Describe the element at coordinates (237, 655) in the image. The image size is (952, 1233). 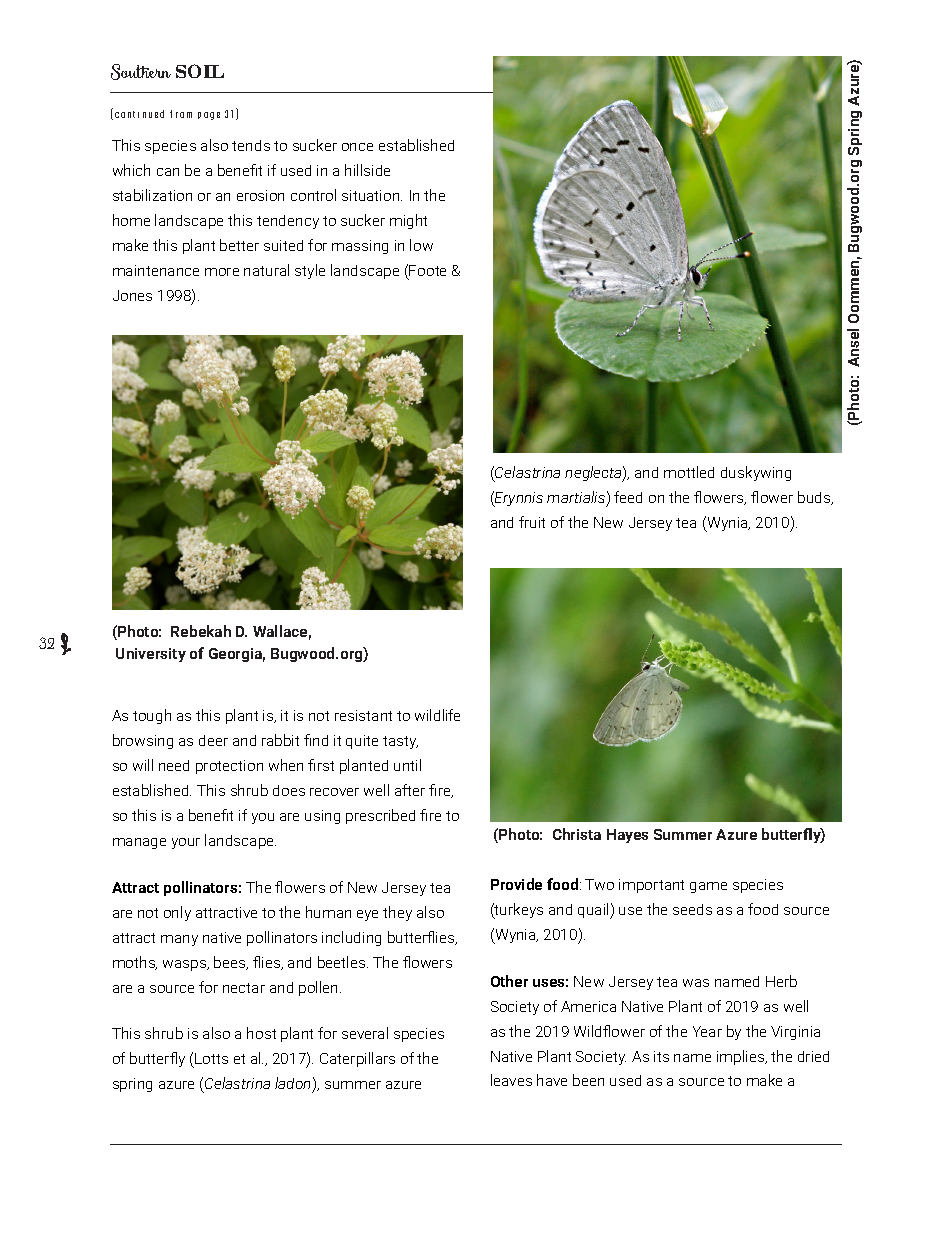
I see `Georgia` at that location.
